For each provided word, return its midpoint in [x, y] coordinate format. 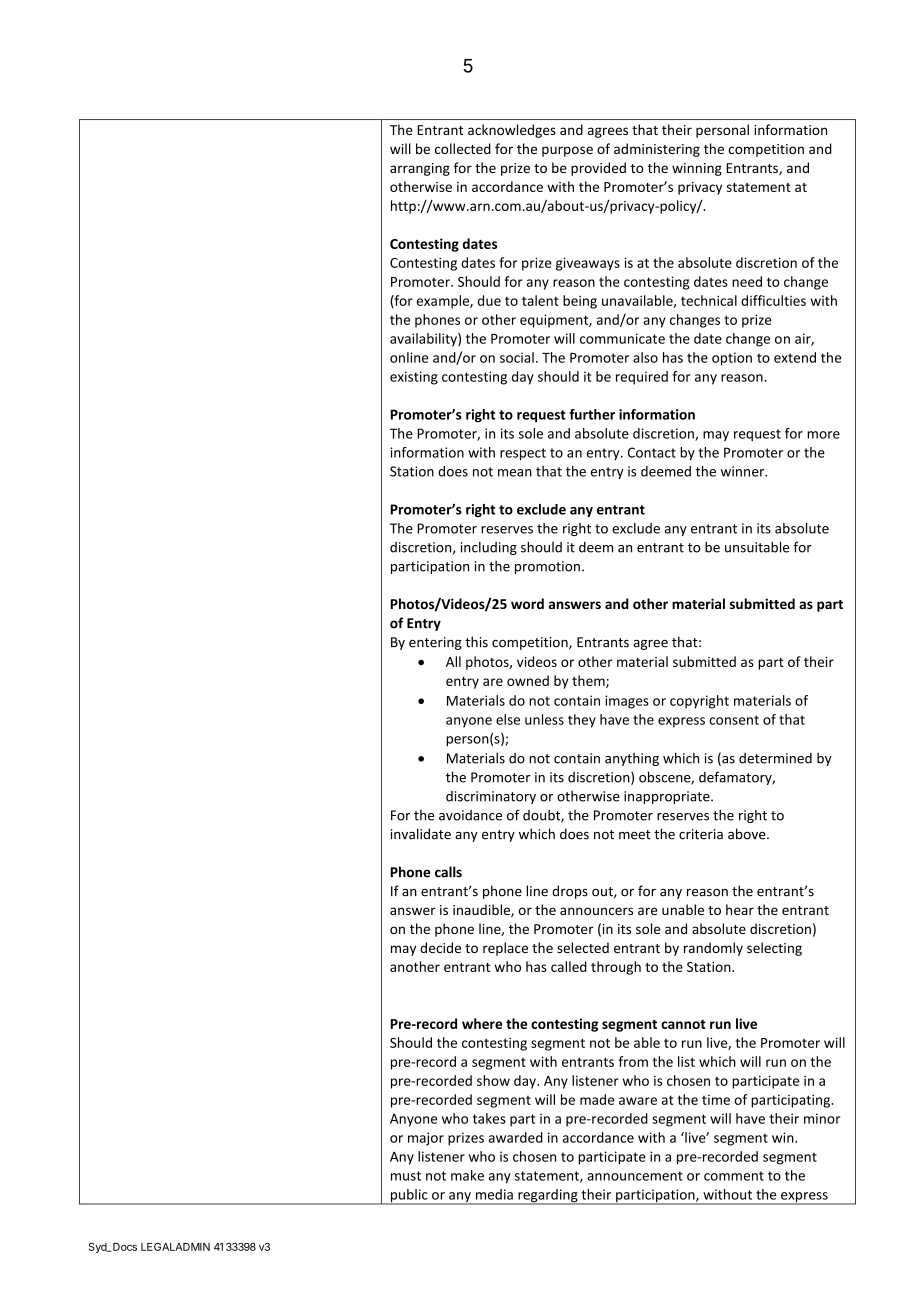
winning [697, 169]
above [748, 834]
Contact [652, 452]
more [823, 435]
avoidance [470, 815]
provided [598, 169]
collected [463, 148]
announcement [635, 1176]
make [467, 1175]
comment [734, 1176]
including [489, 548]
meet [635, 835]
